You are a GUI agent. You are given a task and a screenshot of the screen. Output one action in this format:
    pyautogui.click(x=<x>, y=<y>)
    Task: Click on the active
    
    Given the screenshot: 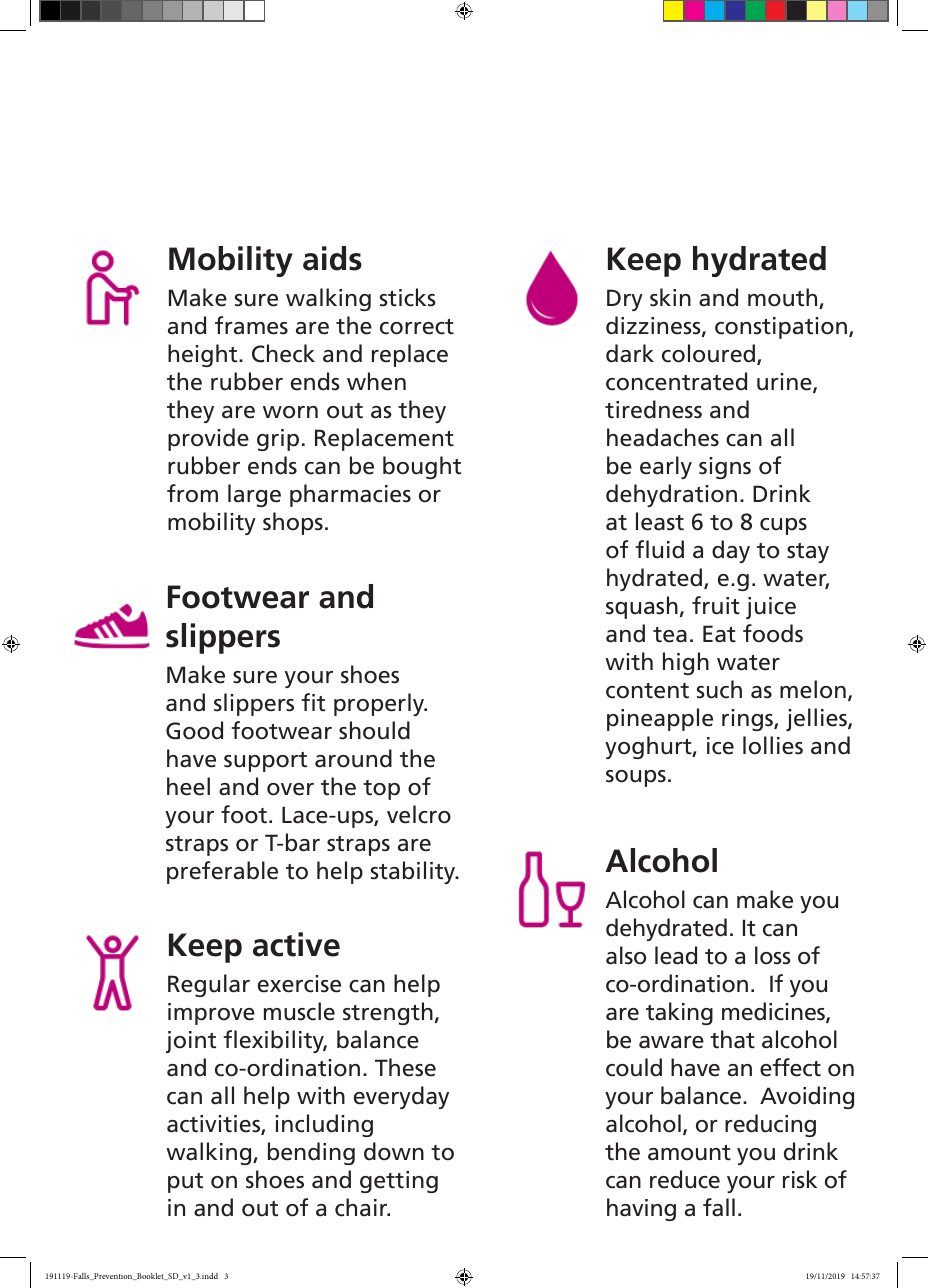 What is the action you would take?
    pyautogui.click(x=296, y=944)
